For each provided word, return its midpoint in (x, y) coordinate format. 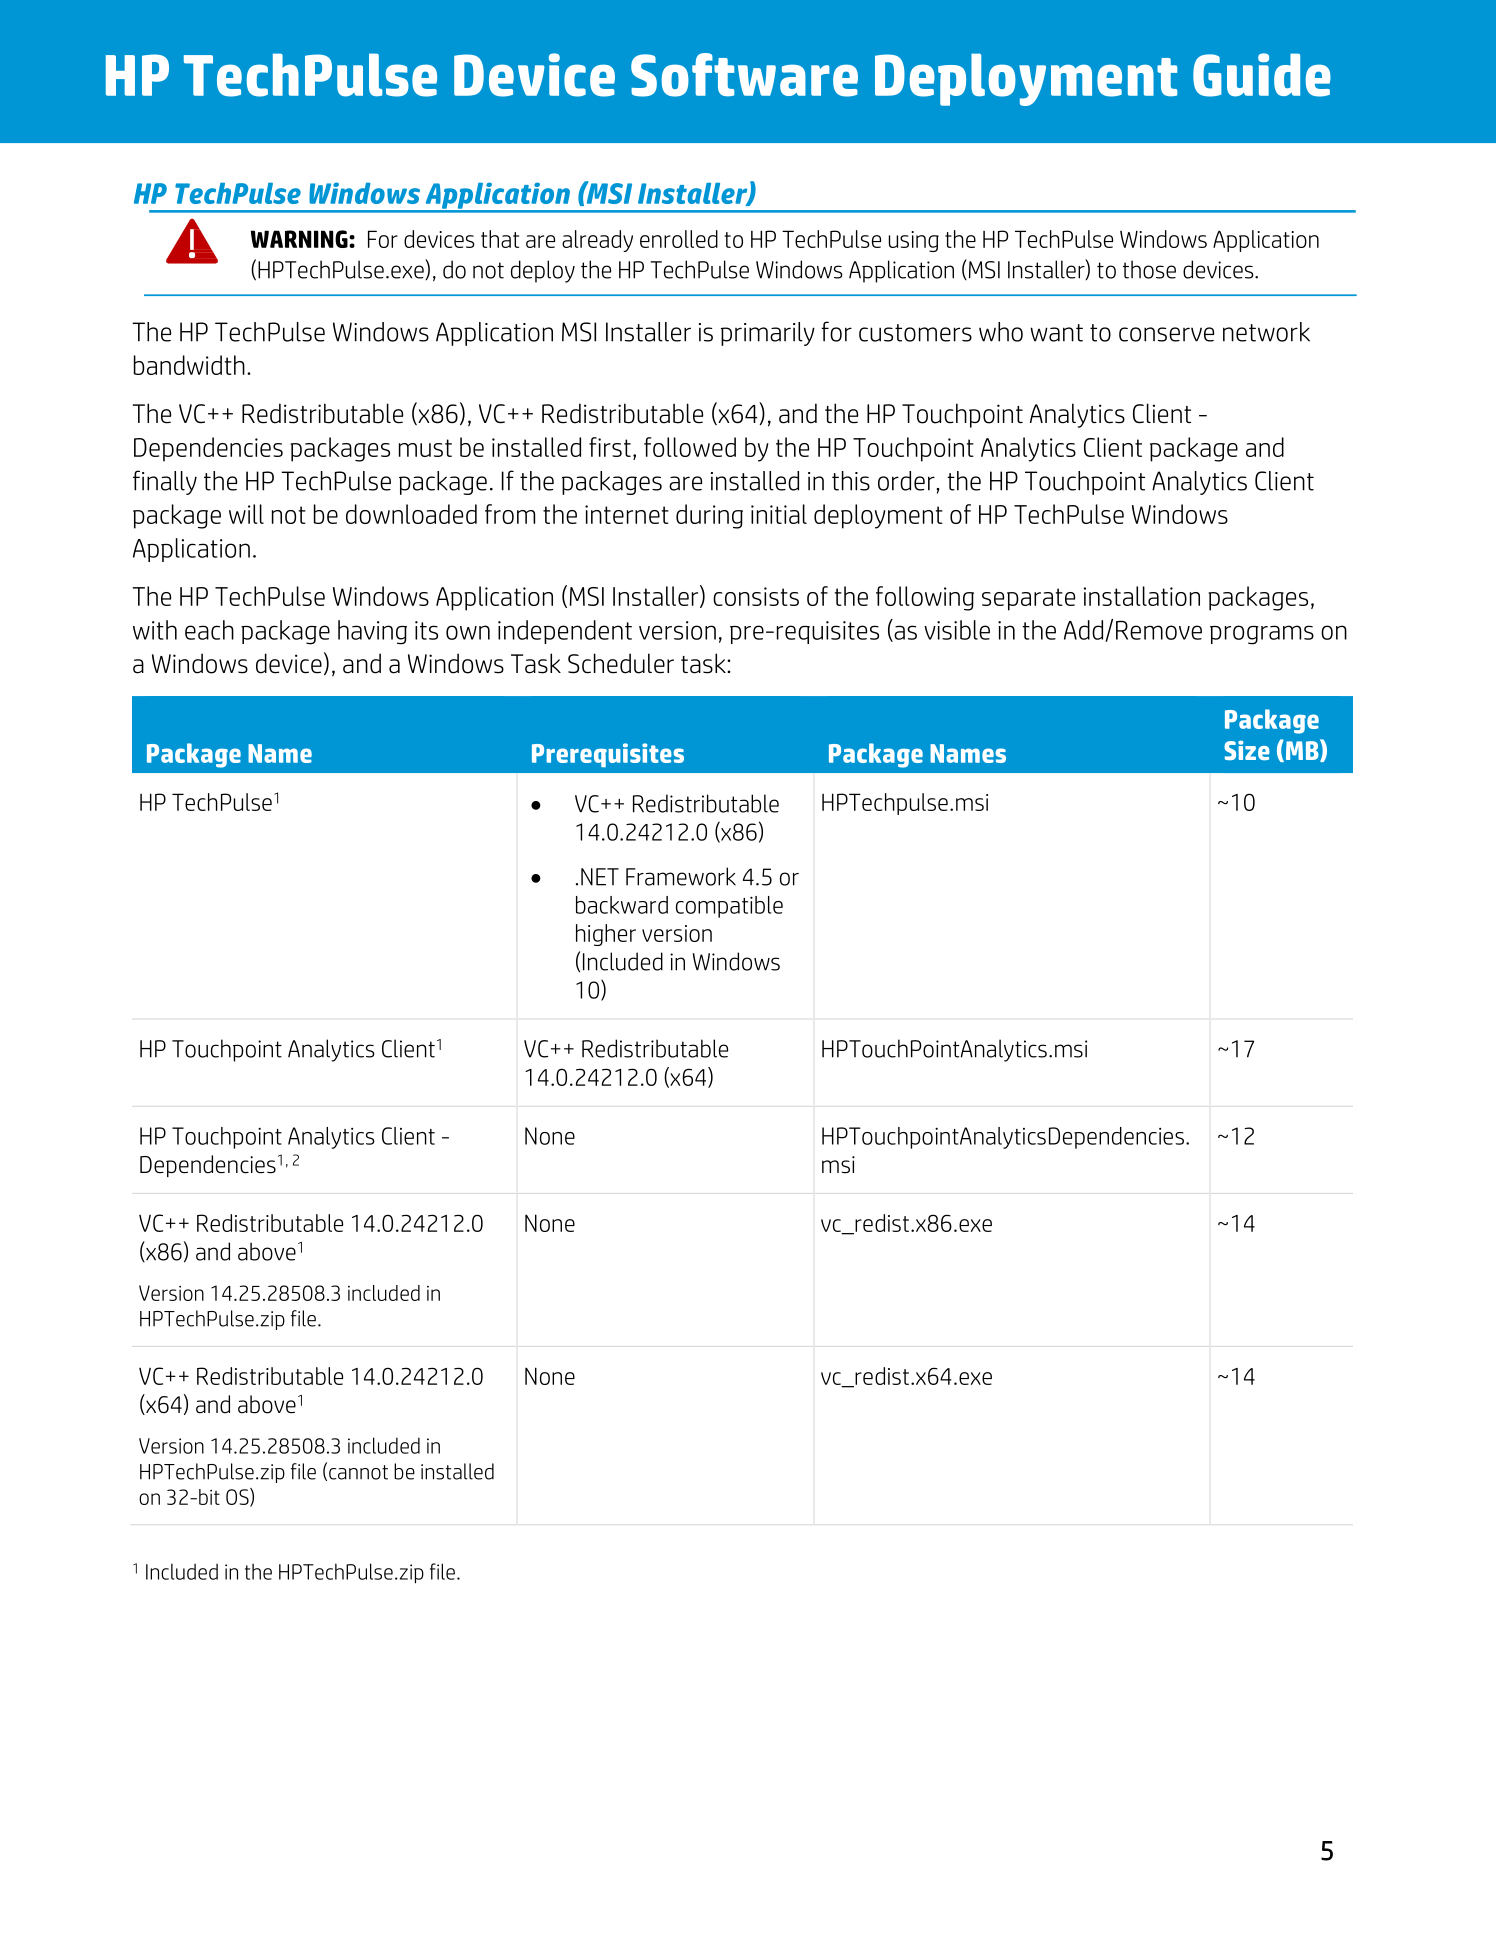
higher (606, 935)
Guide (1262, 75)
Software (744, 75)
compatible (729, 907)
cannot (358, 1472)
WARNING (300, 239)
